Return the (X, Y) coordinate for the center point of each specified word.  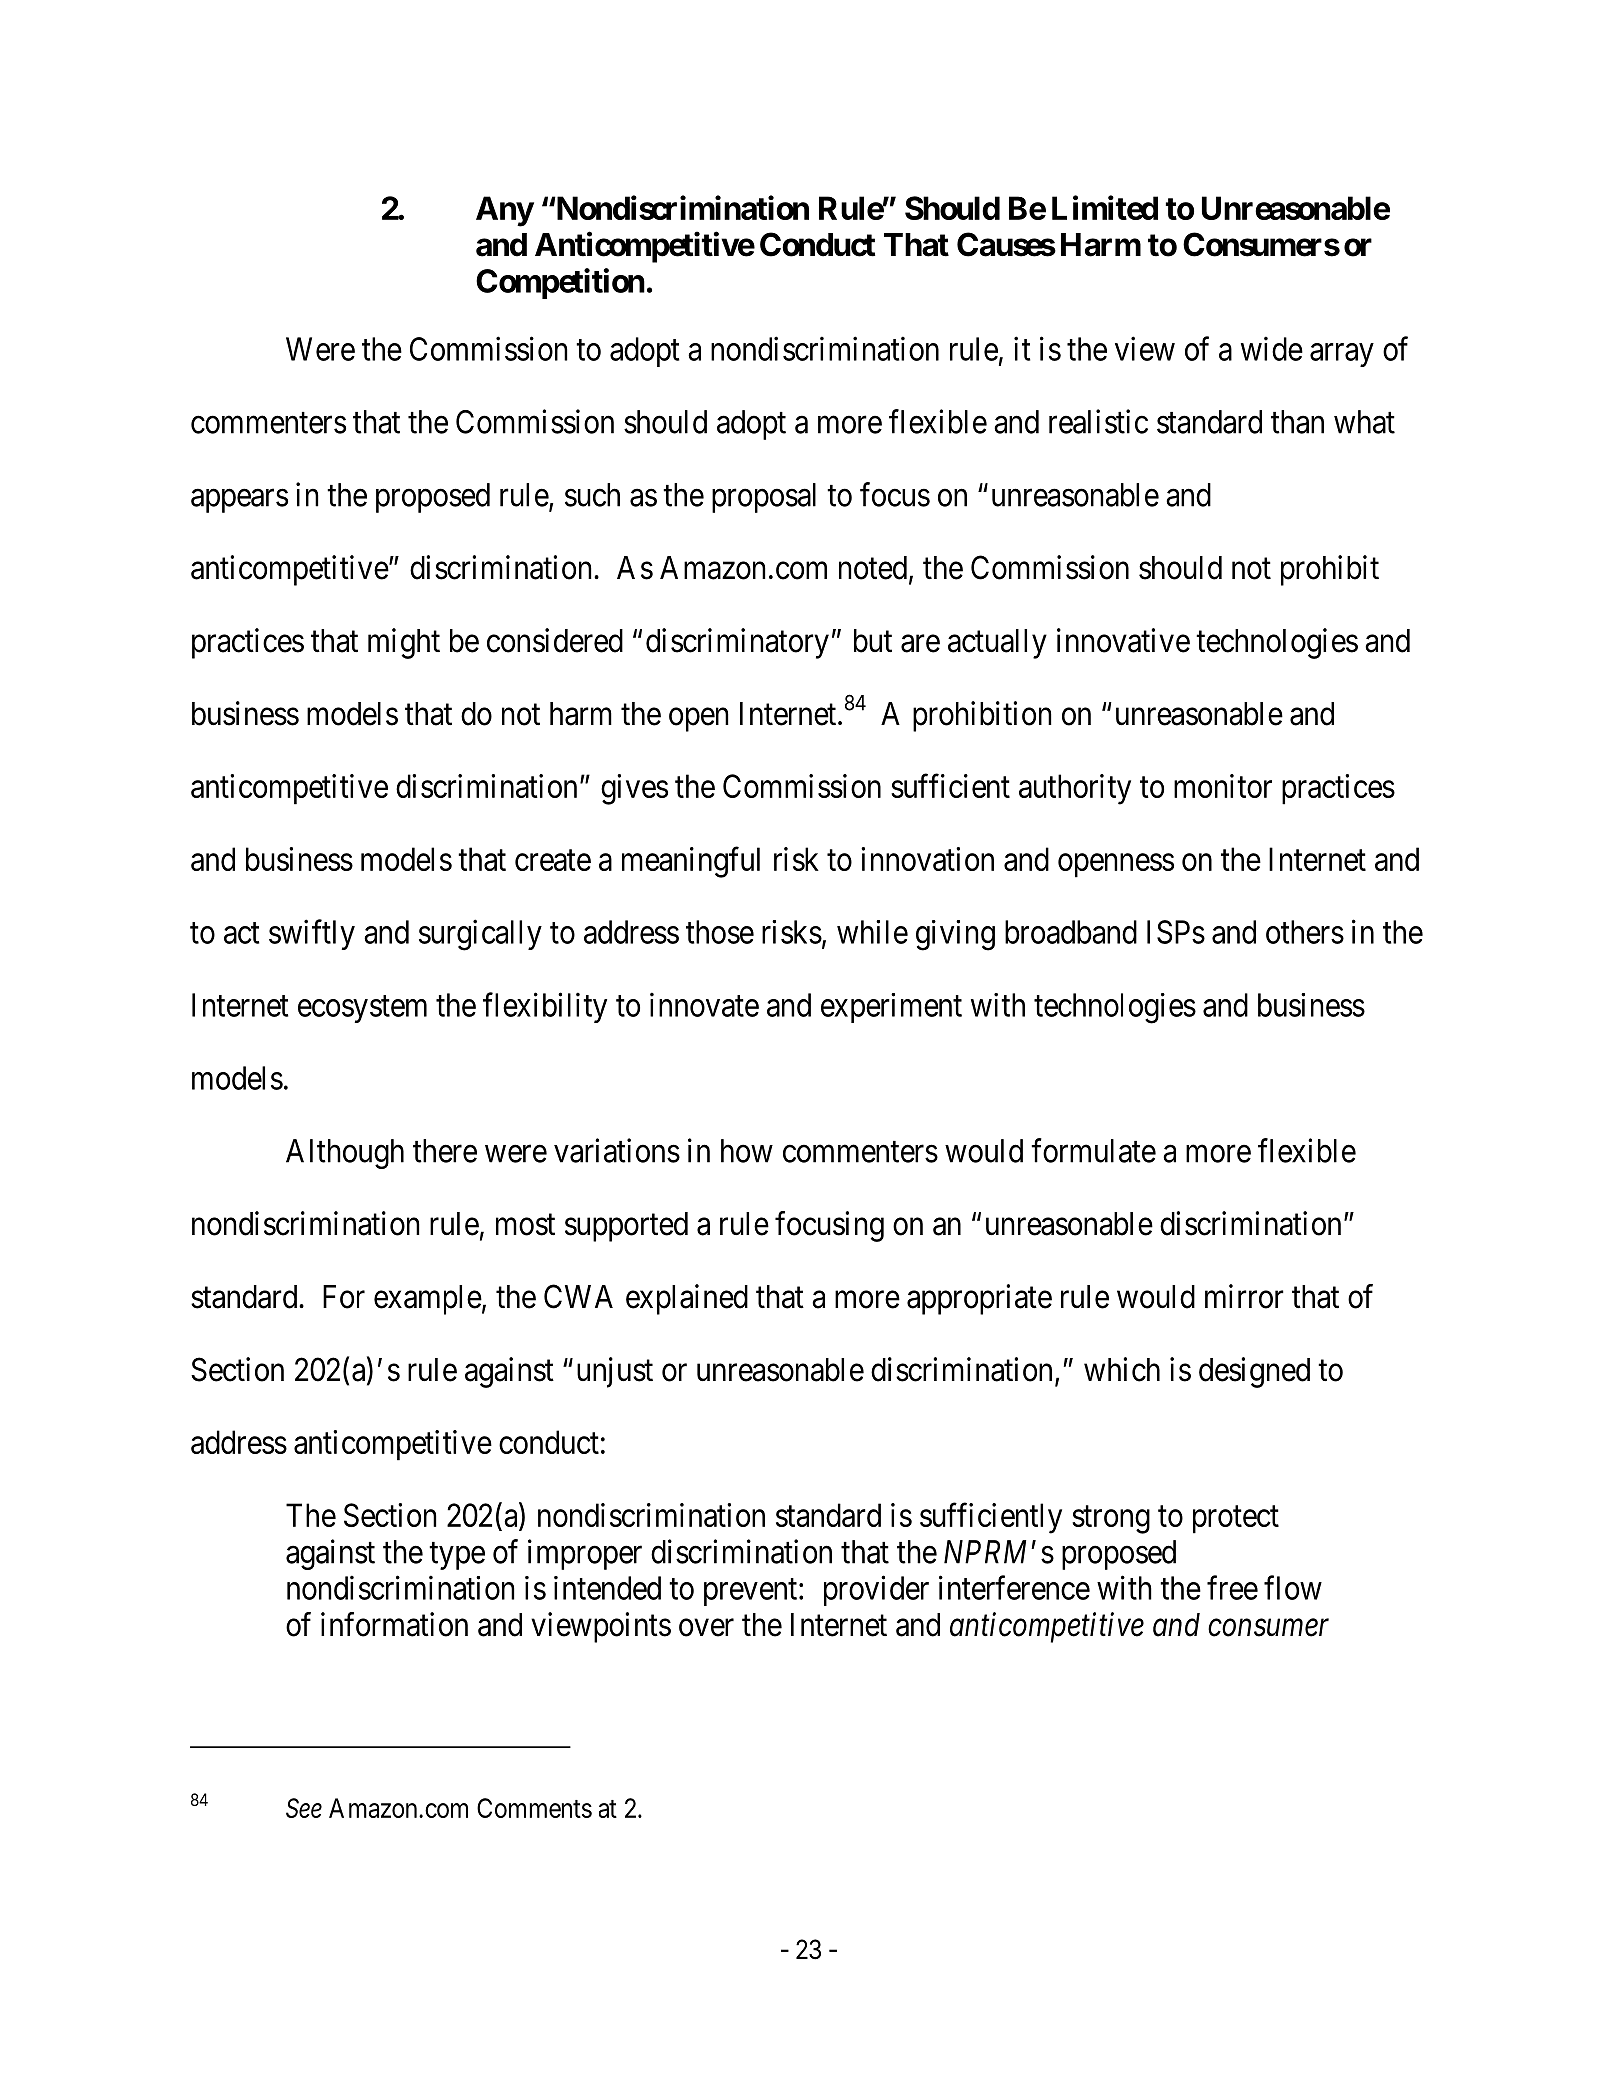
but (873, 641)
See (304, 1808)
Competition (560, 283)
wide (1272, 348)
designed (1254, 1372)
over (706, 1628)
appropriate (979, 1299)
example (428, 1300)
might (404, 643)
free (1232, 1587)
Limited (1105, 207)
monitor (1223, 786)
